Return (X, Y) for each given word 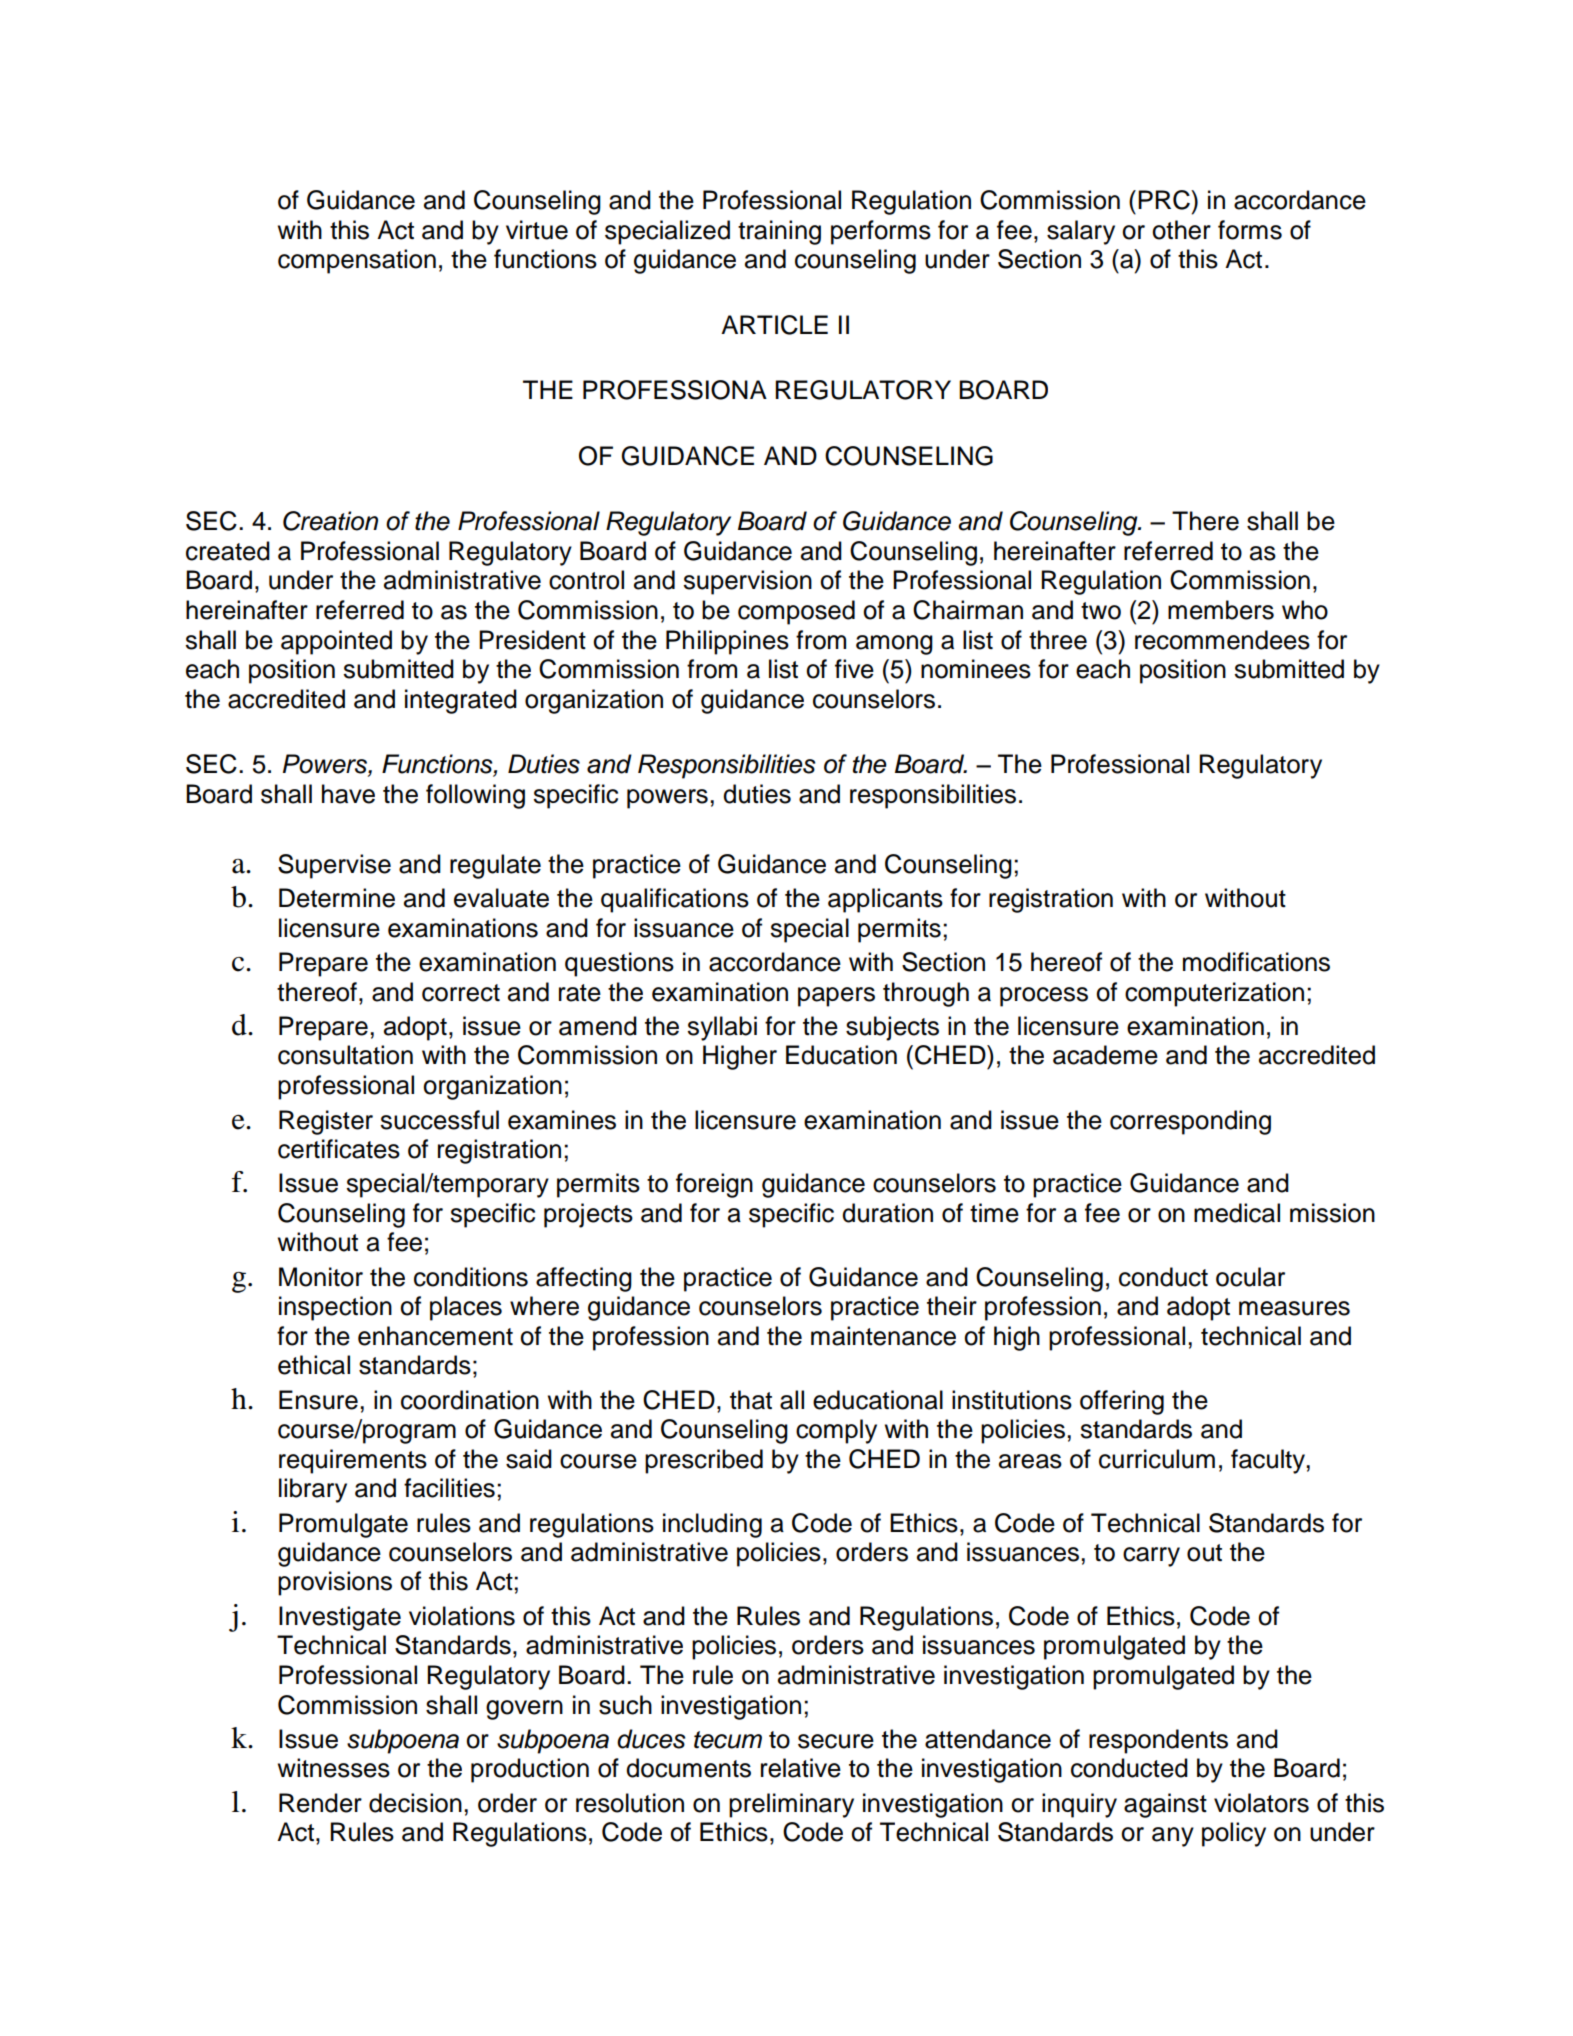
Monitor (321, 1277)
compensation (357, 261)
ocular (1250, 1277)
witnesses (334, 1768)
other (1181, 230)
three (1058, 640)
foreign (714, 1185)
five (854, 669)
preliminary (791, 1805)
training (779, 232)
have (348, 794)
